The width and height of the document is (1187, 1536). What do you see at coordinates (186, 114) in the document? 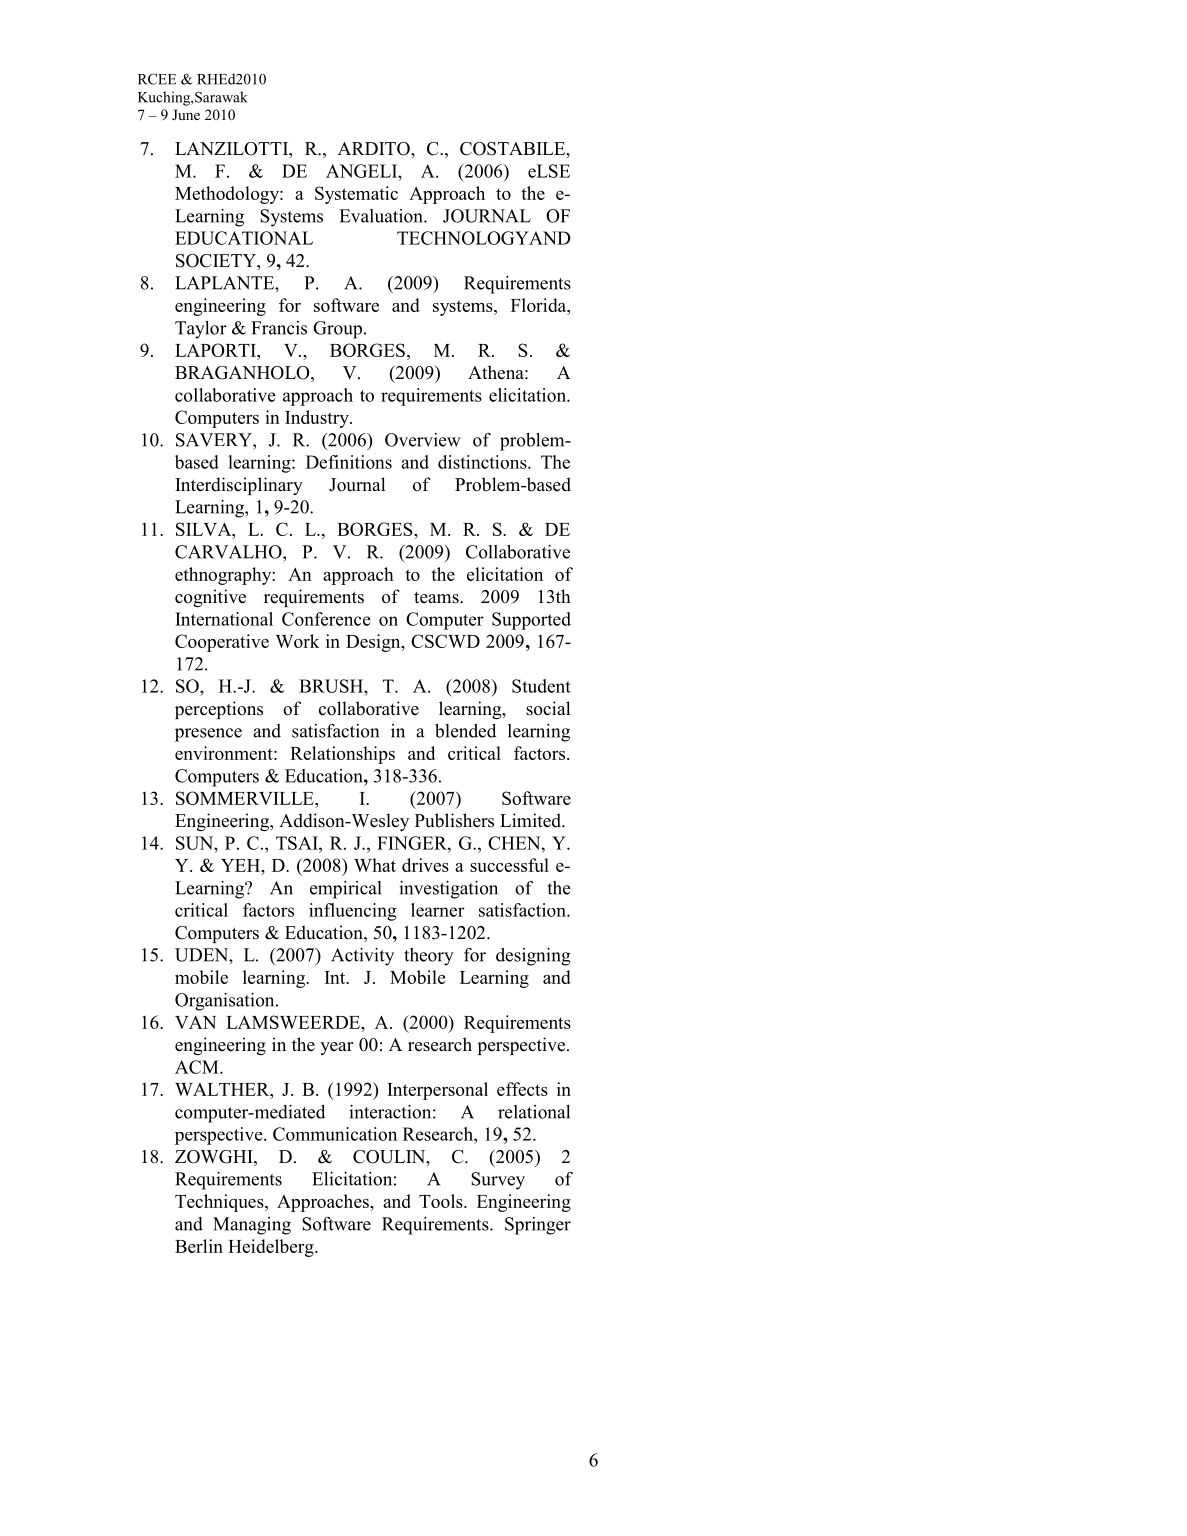
I see `June` at bounding box center [186, 114].
